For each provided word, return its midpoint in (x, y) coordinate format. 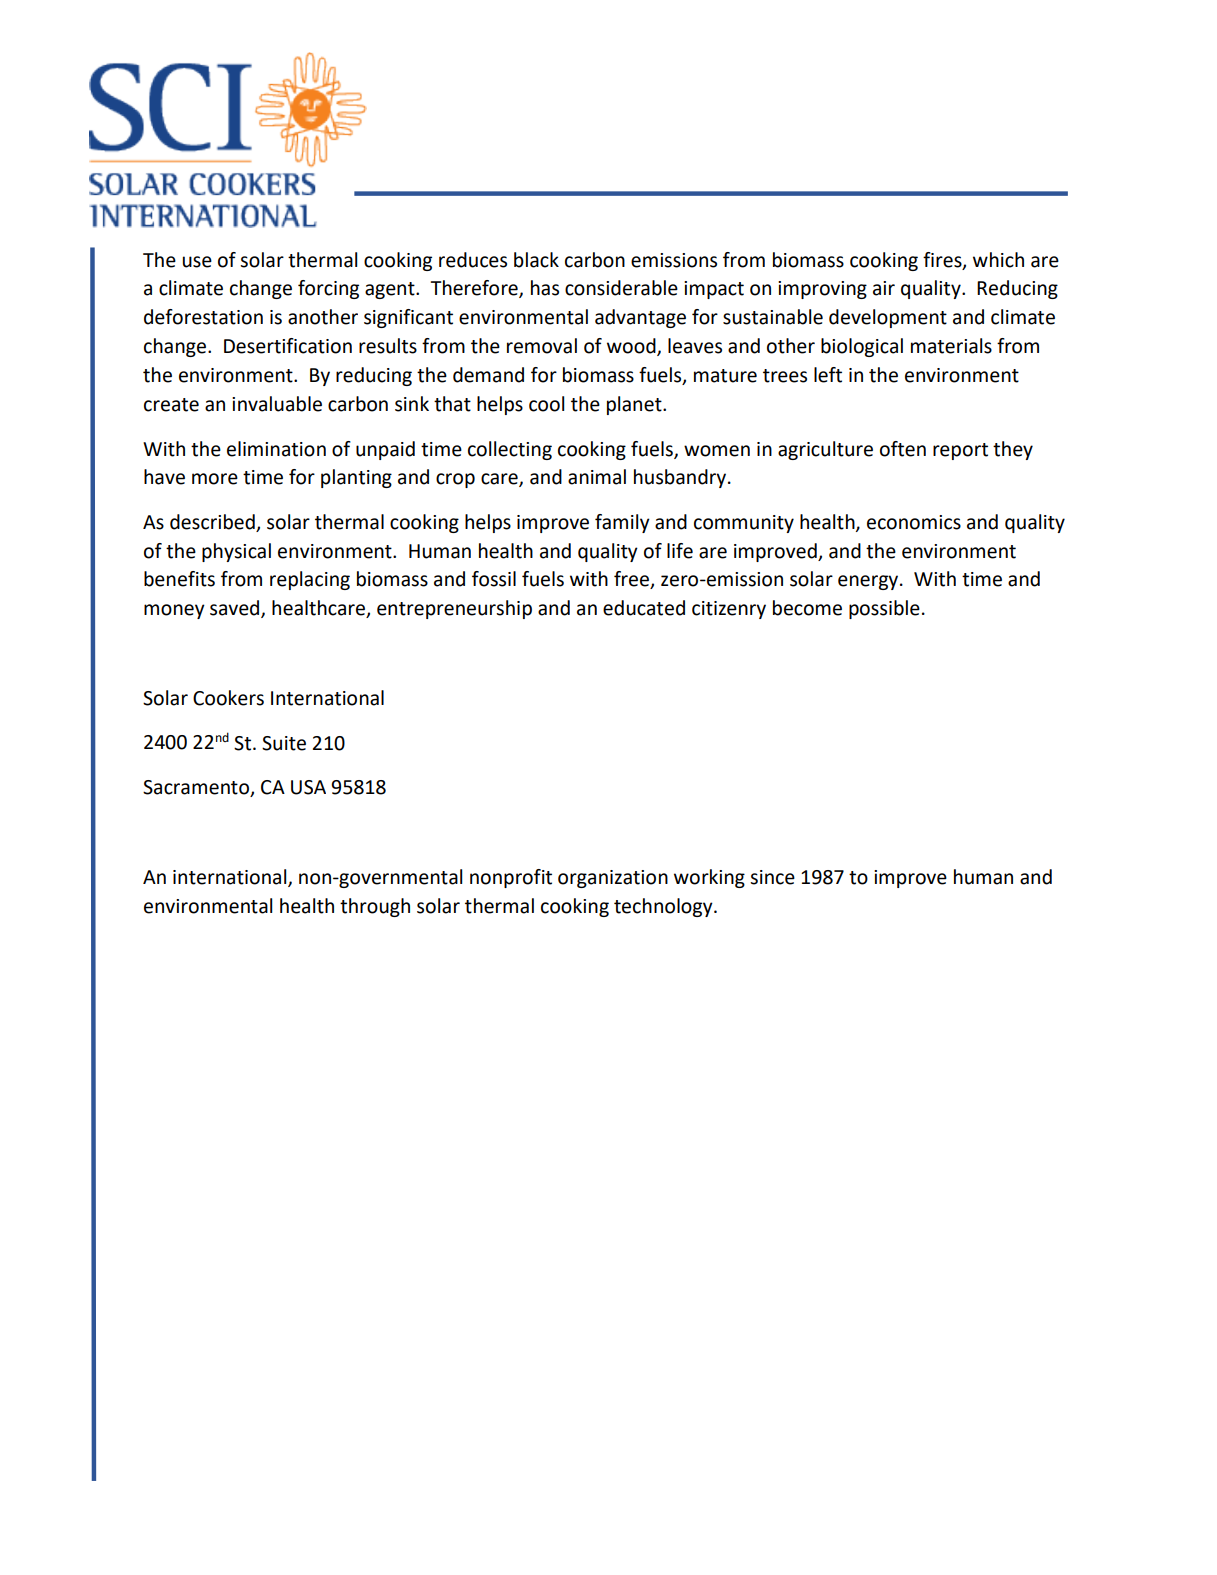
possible (884, 609)
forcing (328, 289)
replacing (310, 580)
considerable (621, 288)
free (632, 580)
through (375, 907)
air (884, 288)
